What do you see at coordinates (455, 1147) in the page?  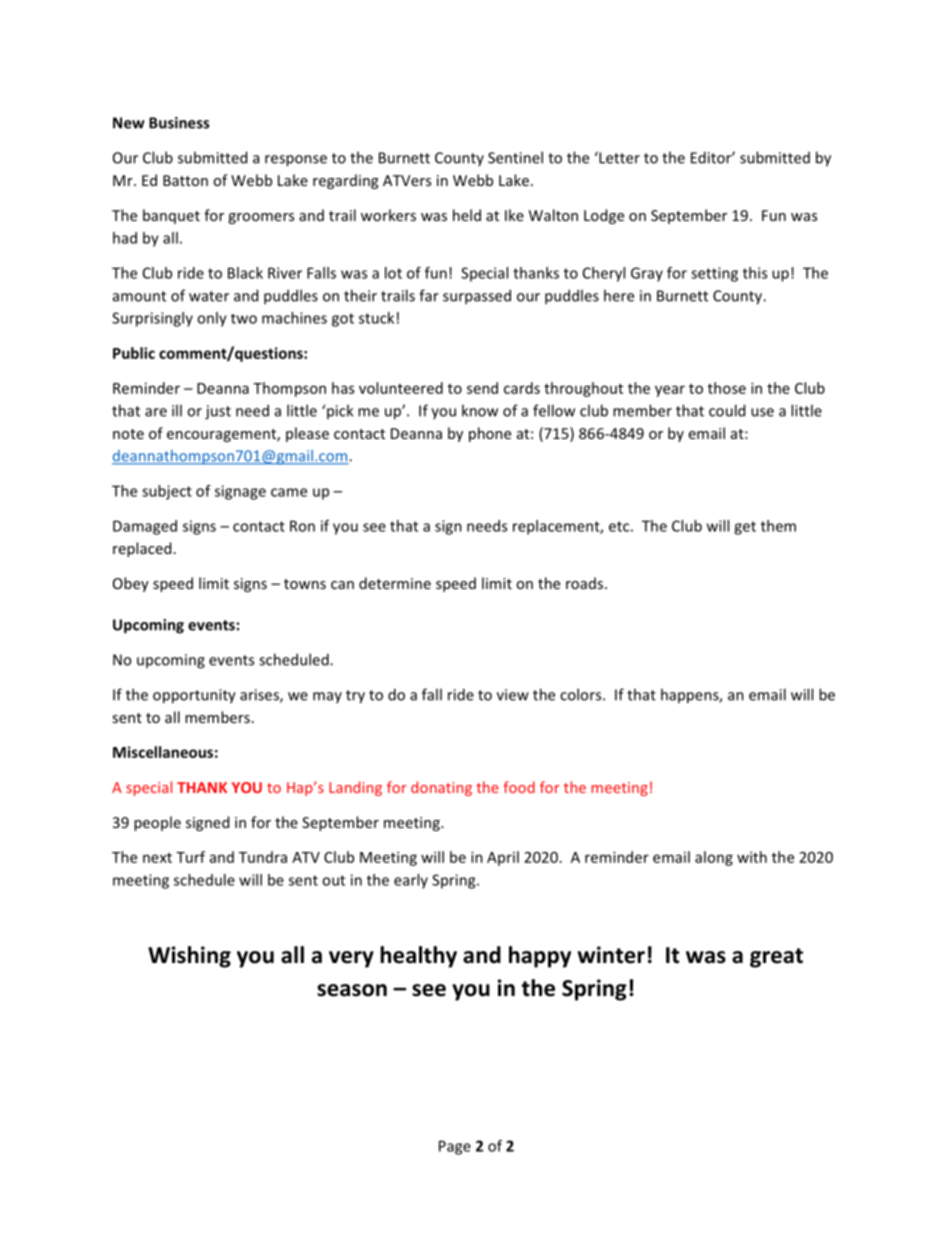 I see `Page` at bounding box center [455, 1147].
